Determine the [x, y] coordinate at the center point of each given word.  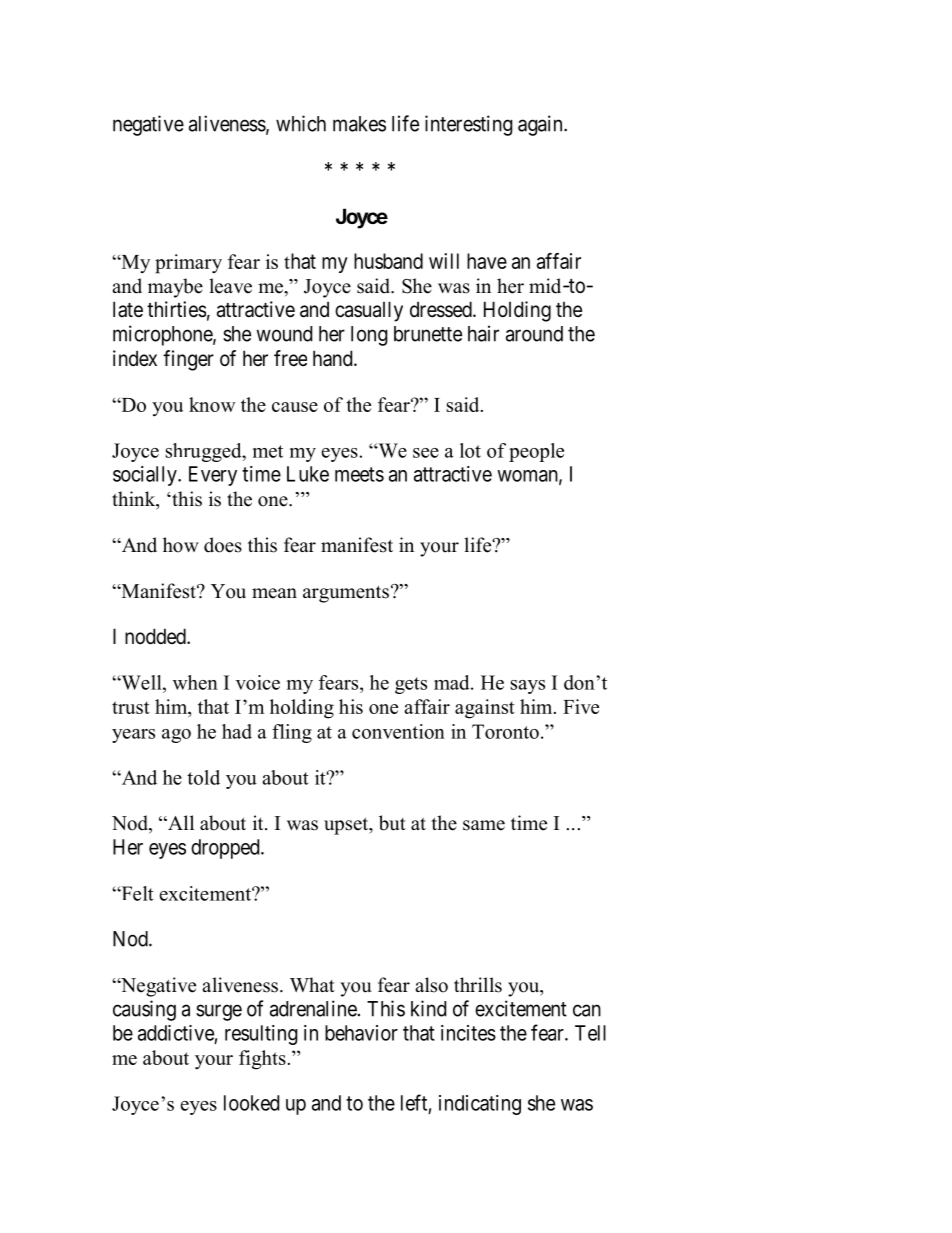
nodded [156, 636]
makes [359, 124]
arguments [346, 594]
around [534, 334]
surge [219, 1012]
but [392, 823]
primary [188, 264]
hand [334, 358]
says [527, 687]
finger [188, 360]
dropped [226, 849]
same [484, 825]
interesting [469, 125]
